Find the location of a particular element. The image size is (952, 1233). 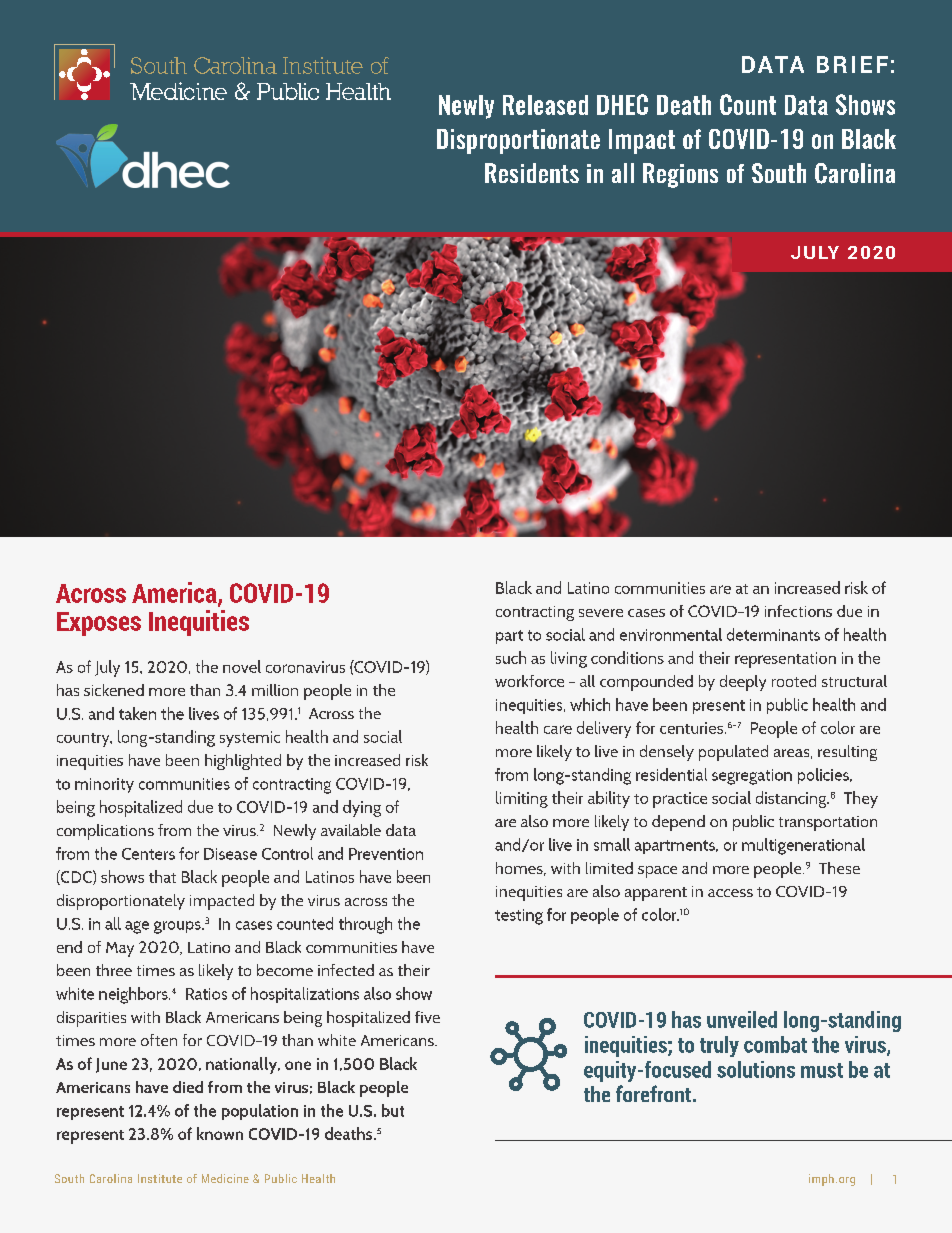

but is located at coordinates (393, 1110).
